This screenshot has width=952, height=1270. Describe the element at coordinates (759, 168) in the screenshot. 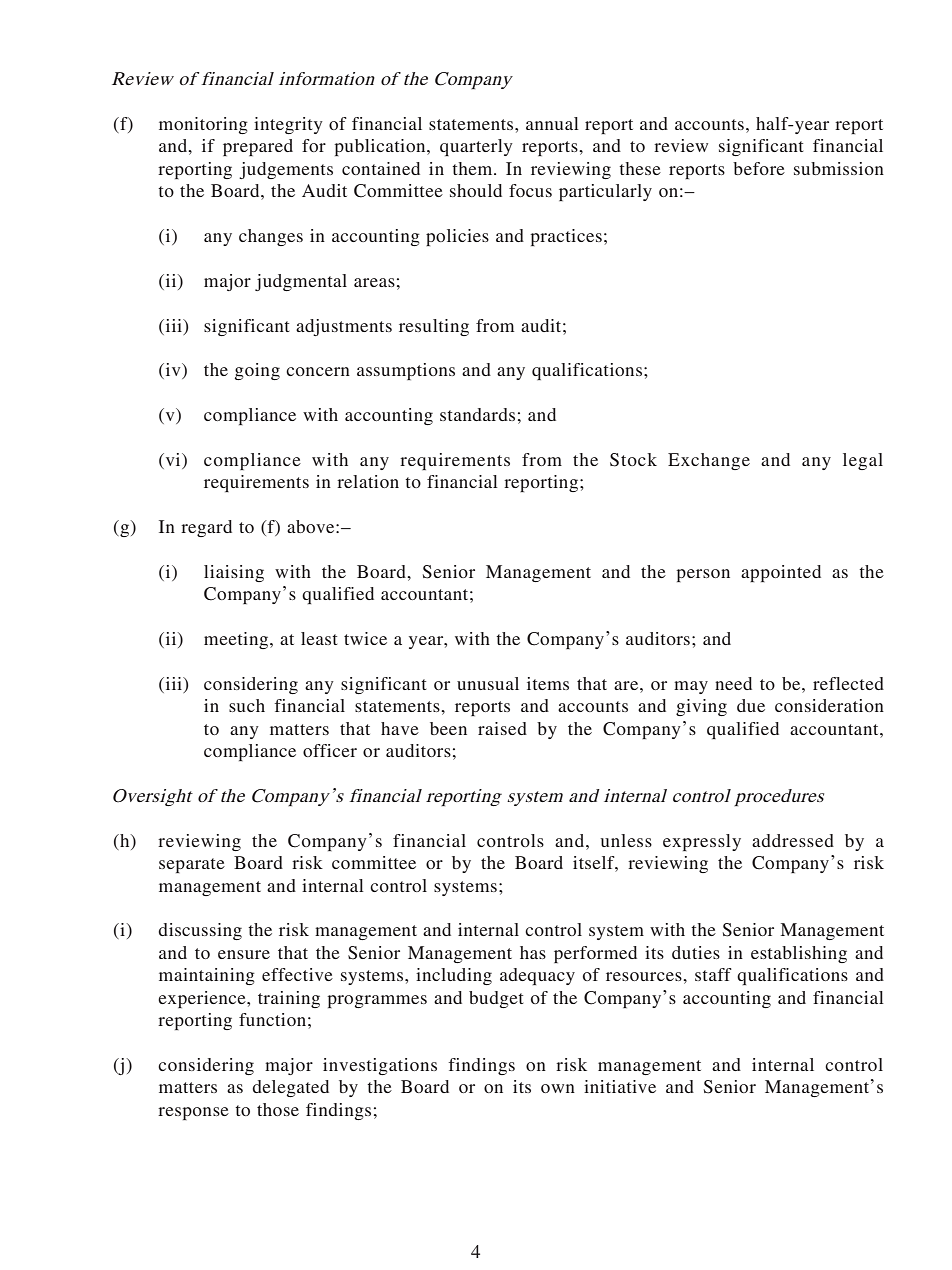

I see `before` at that location.
